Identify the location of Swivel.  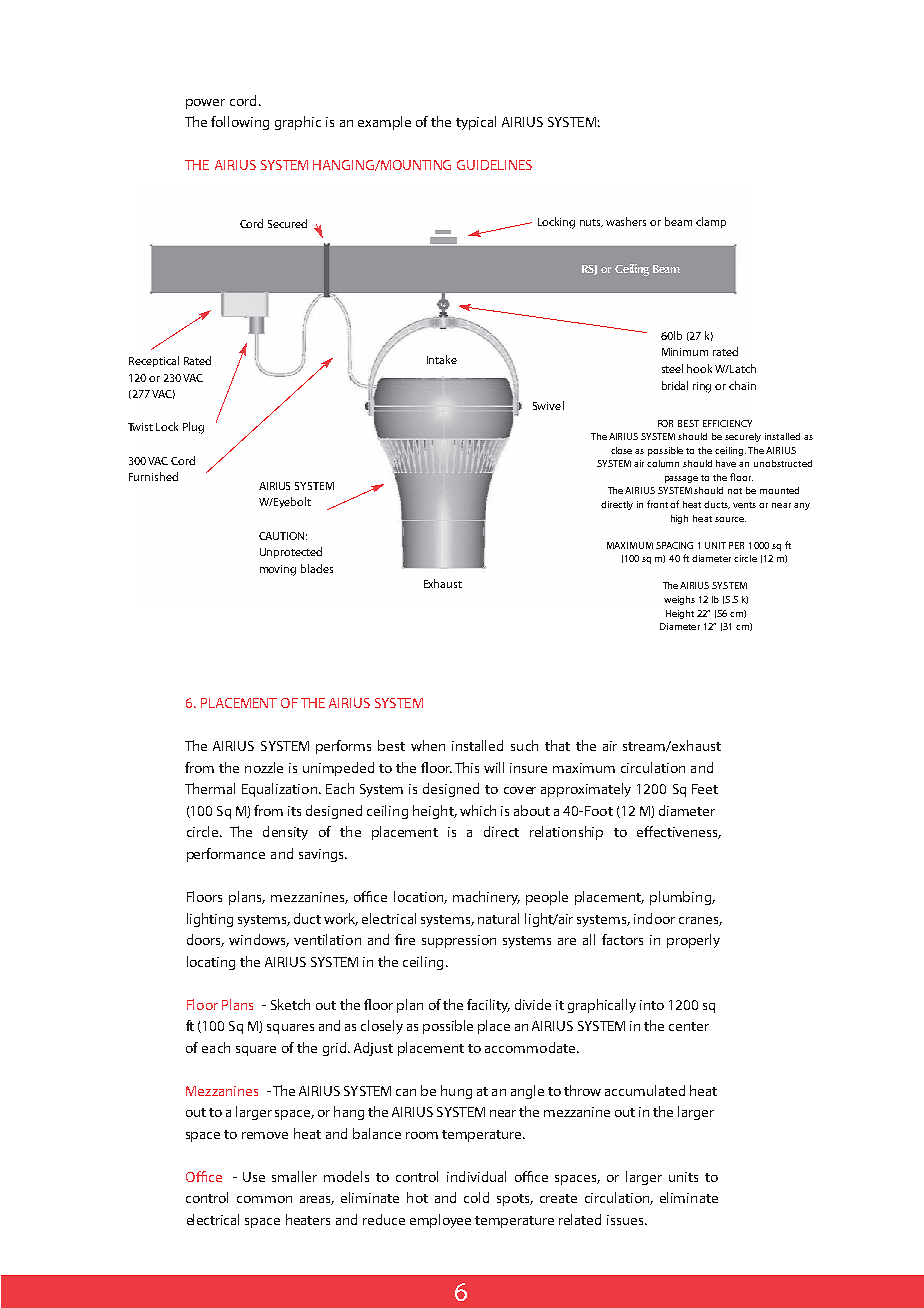
(548, 405).
